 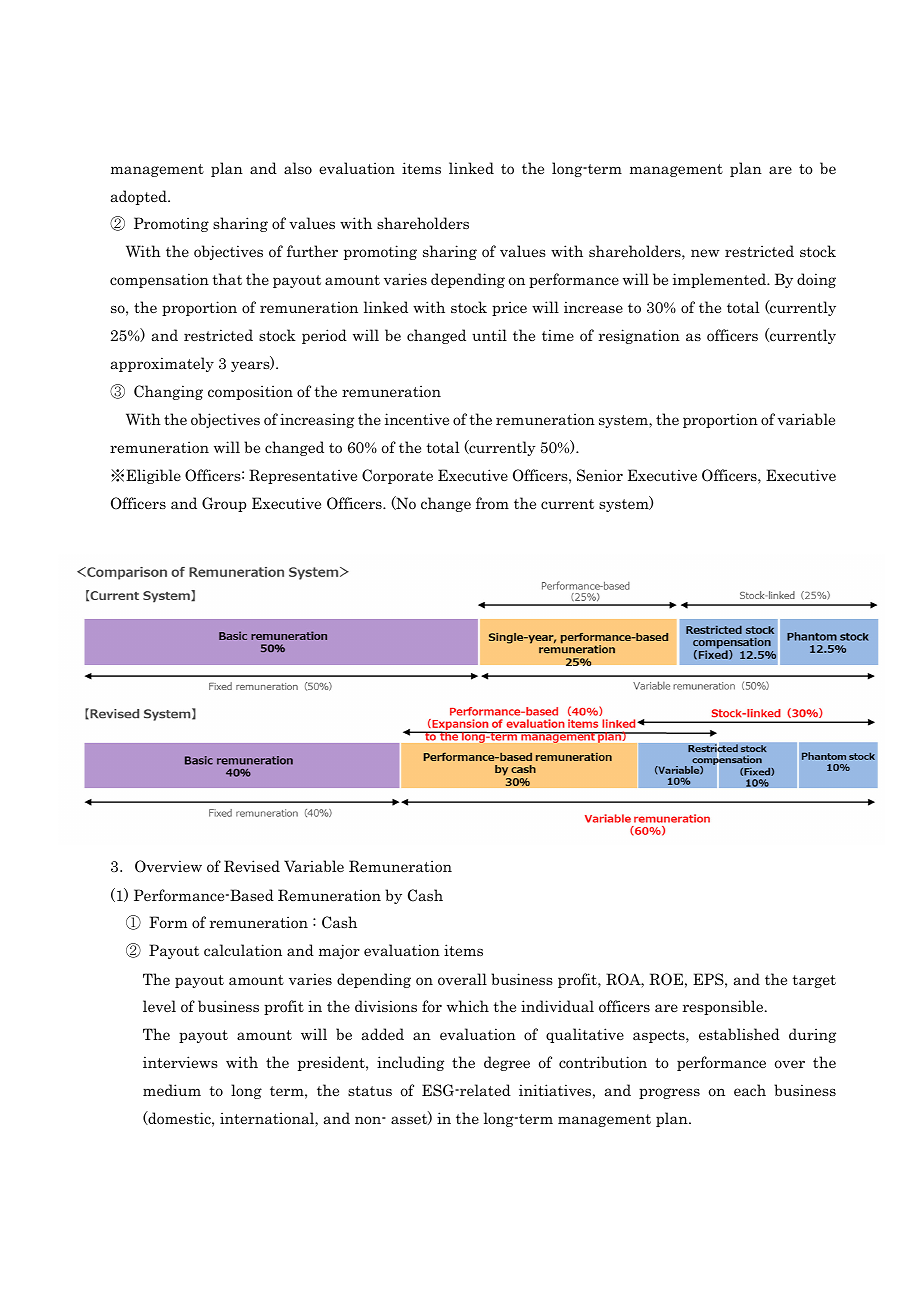 I want to click on interviews, so click(x=180, y=1062).
